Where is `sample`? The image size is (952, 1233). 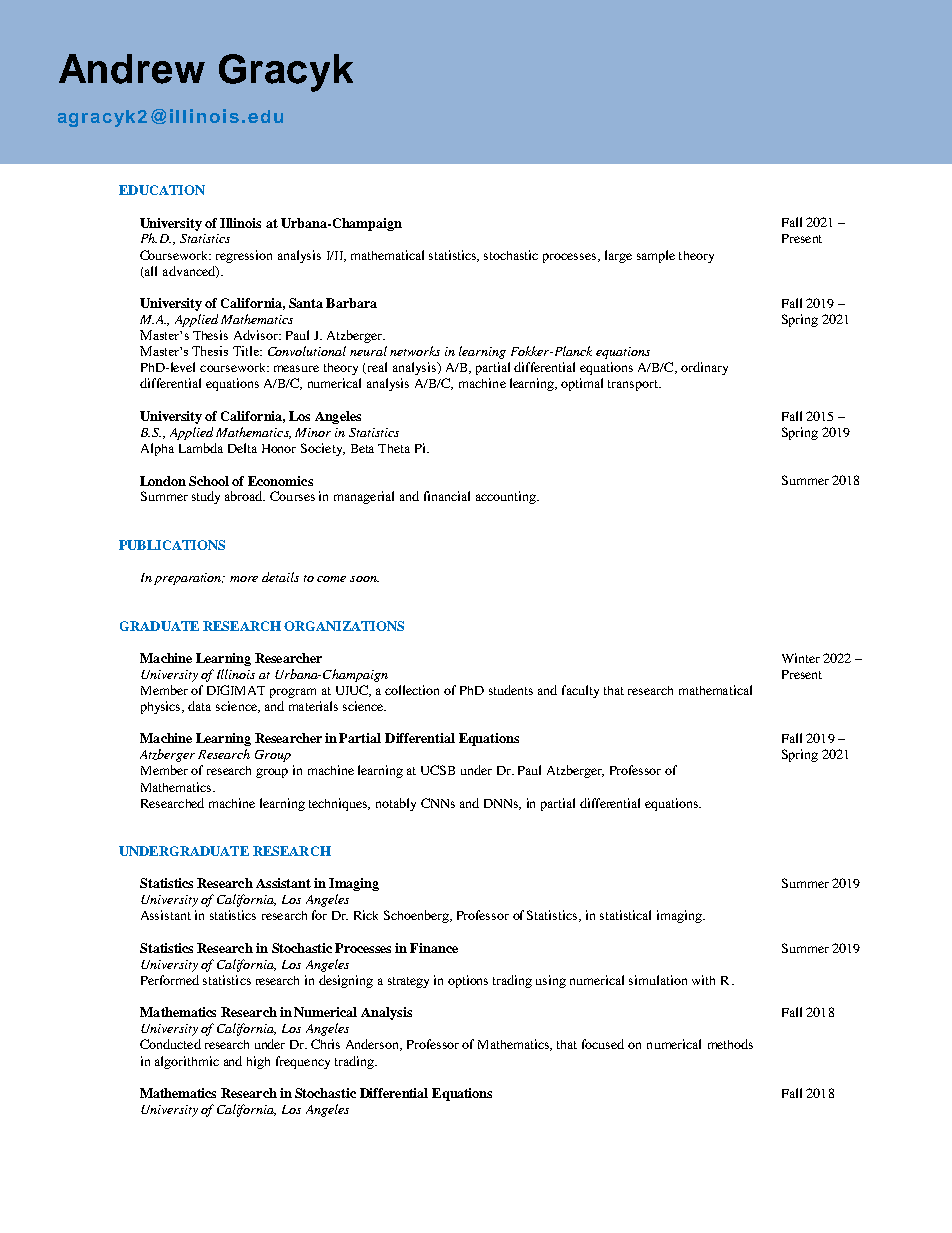 sample is located at coordinates (656, 256).
